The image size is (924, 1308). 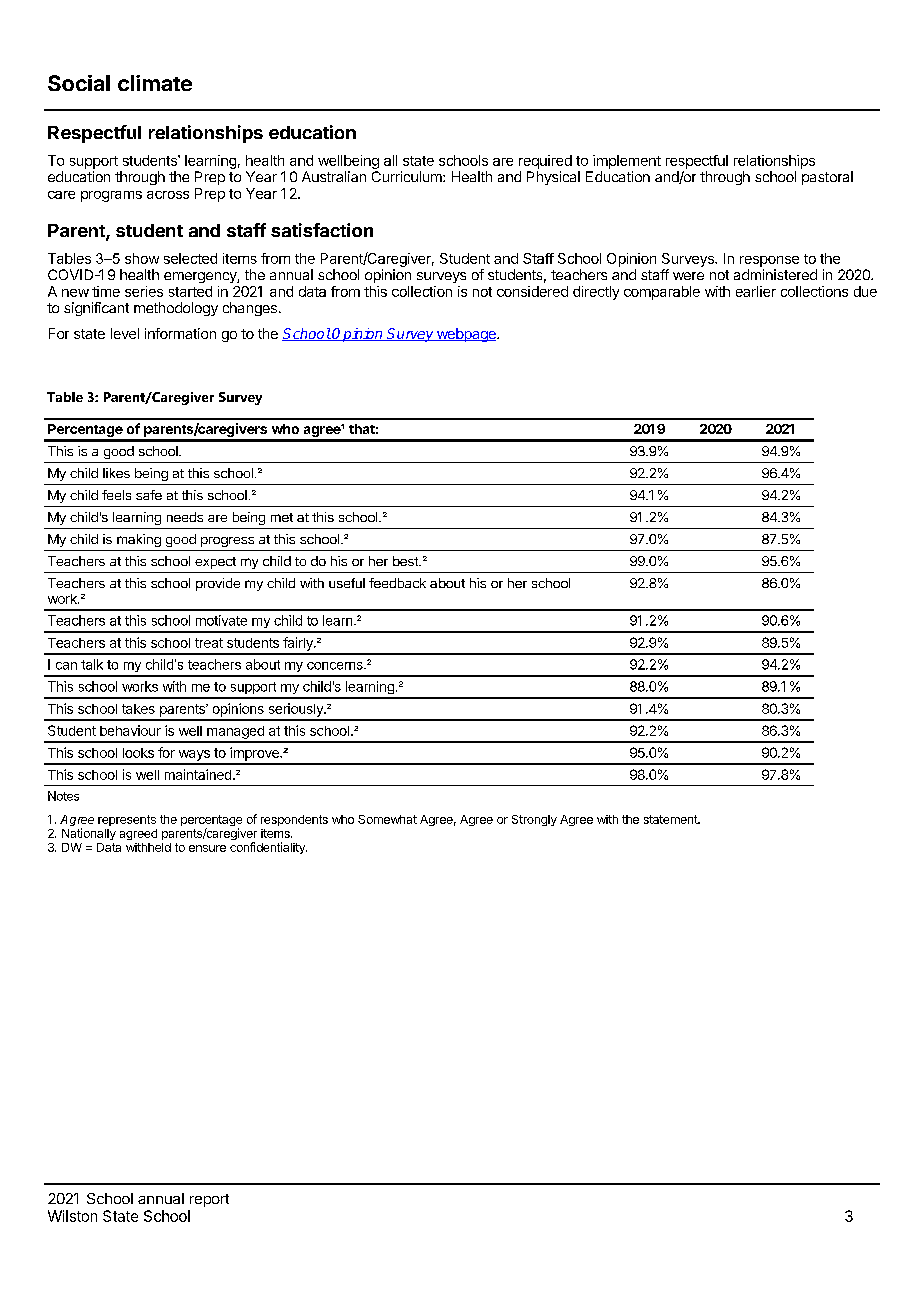 I want to click on feedback, so click(x=397, y=583).
